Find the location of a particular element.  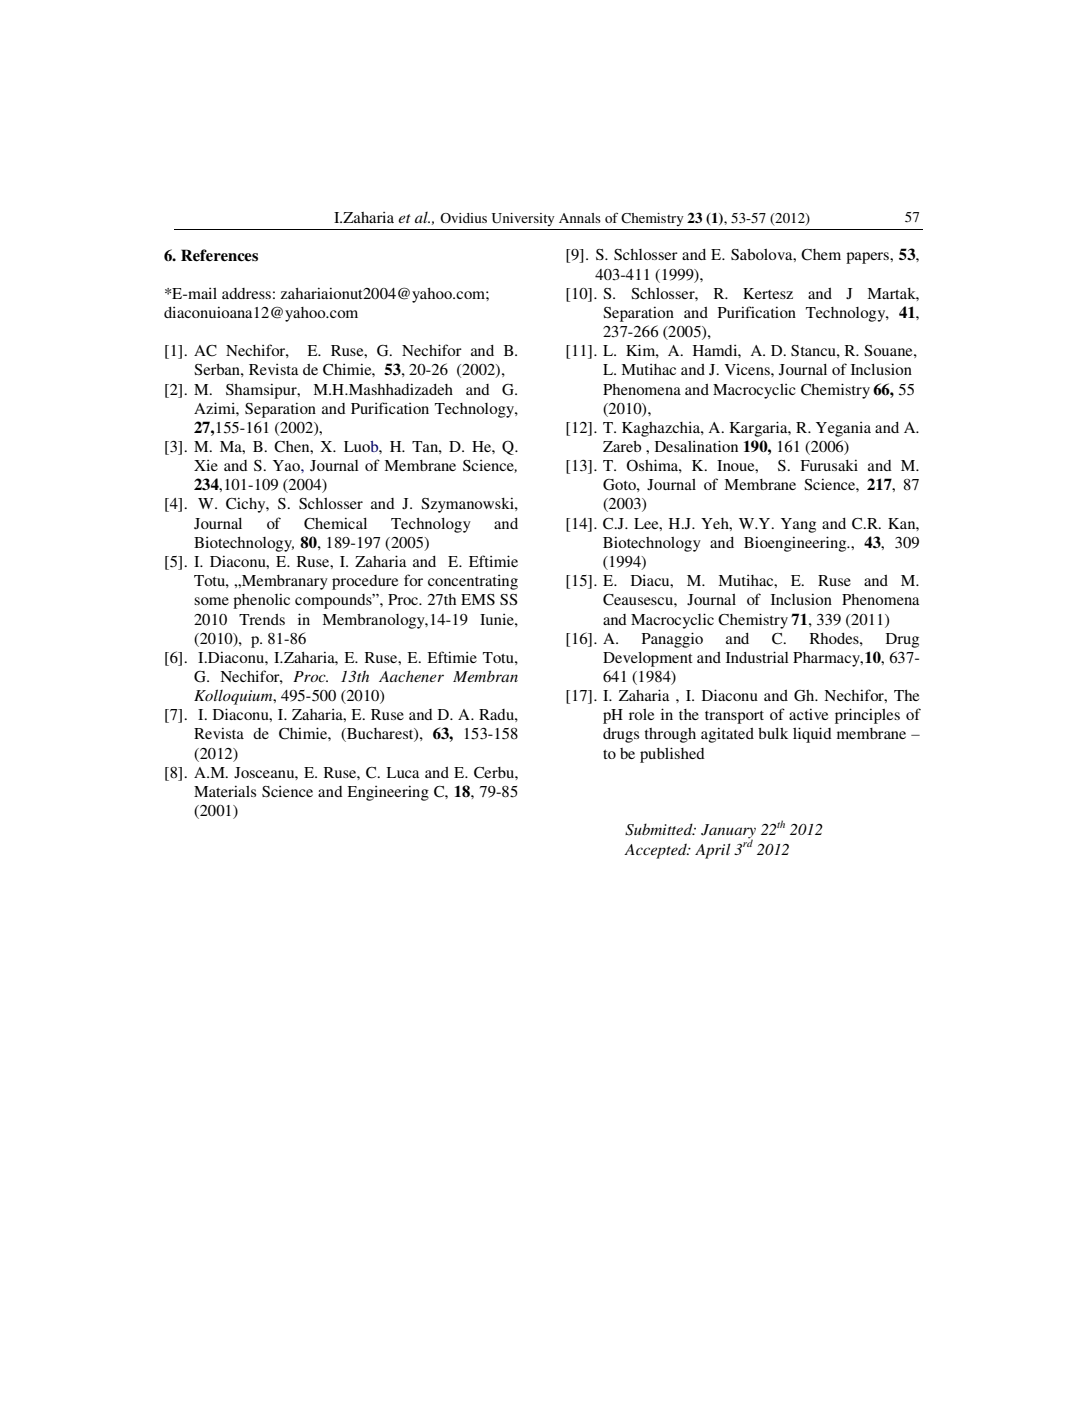

Industrial is located at coordinates (757, 657).
